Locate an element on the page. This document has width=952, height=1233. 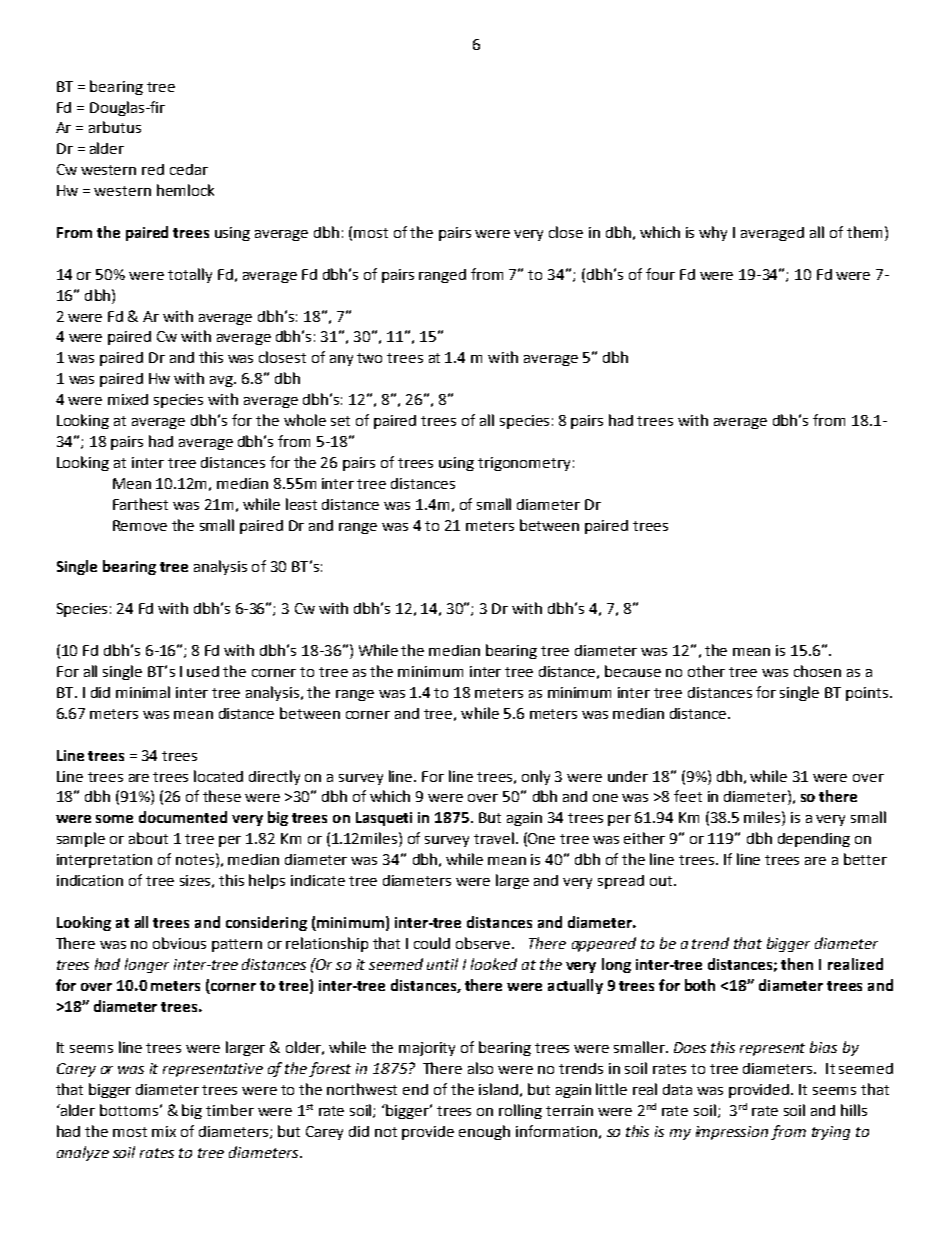
timber is located at coordinates (230, 1110).
